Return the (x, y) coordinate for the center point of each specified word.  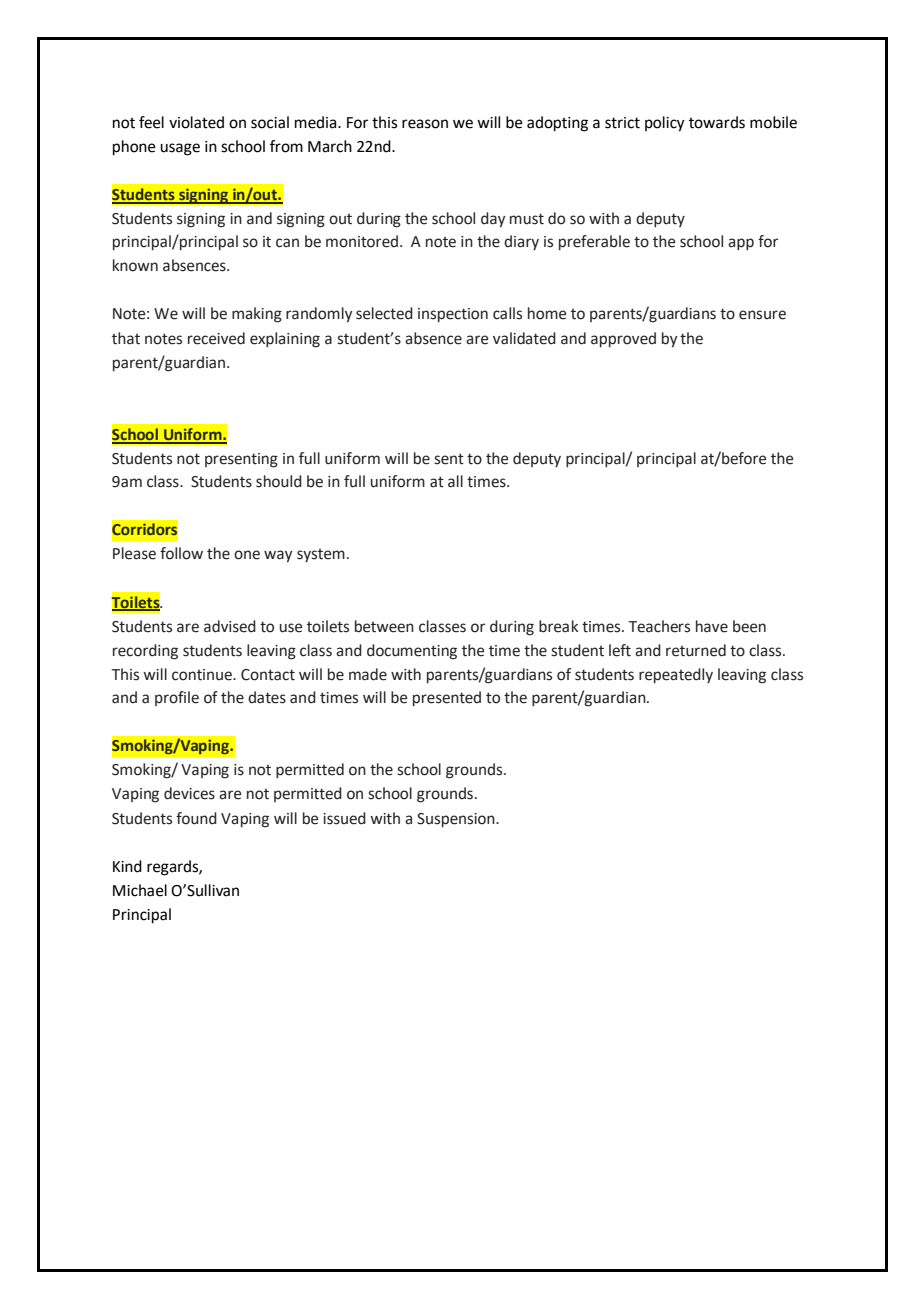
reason (425, 124)
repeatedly (676, 676)
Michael (140, 890)
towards (717, 122)
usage (180, 149)
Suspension (457, 820)
